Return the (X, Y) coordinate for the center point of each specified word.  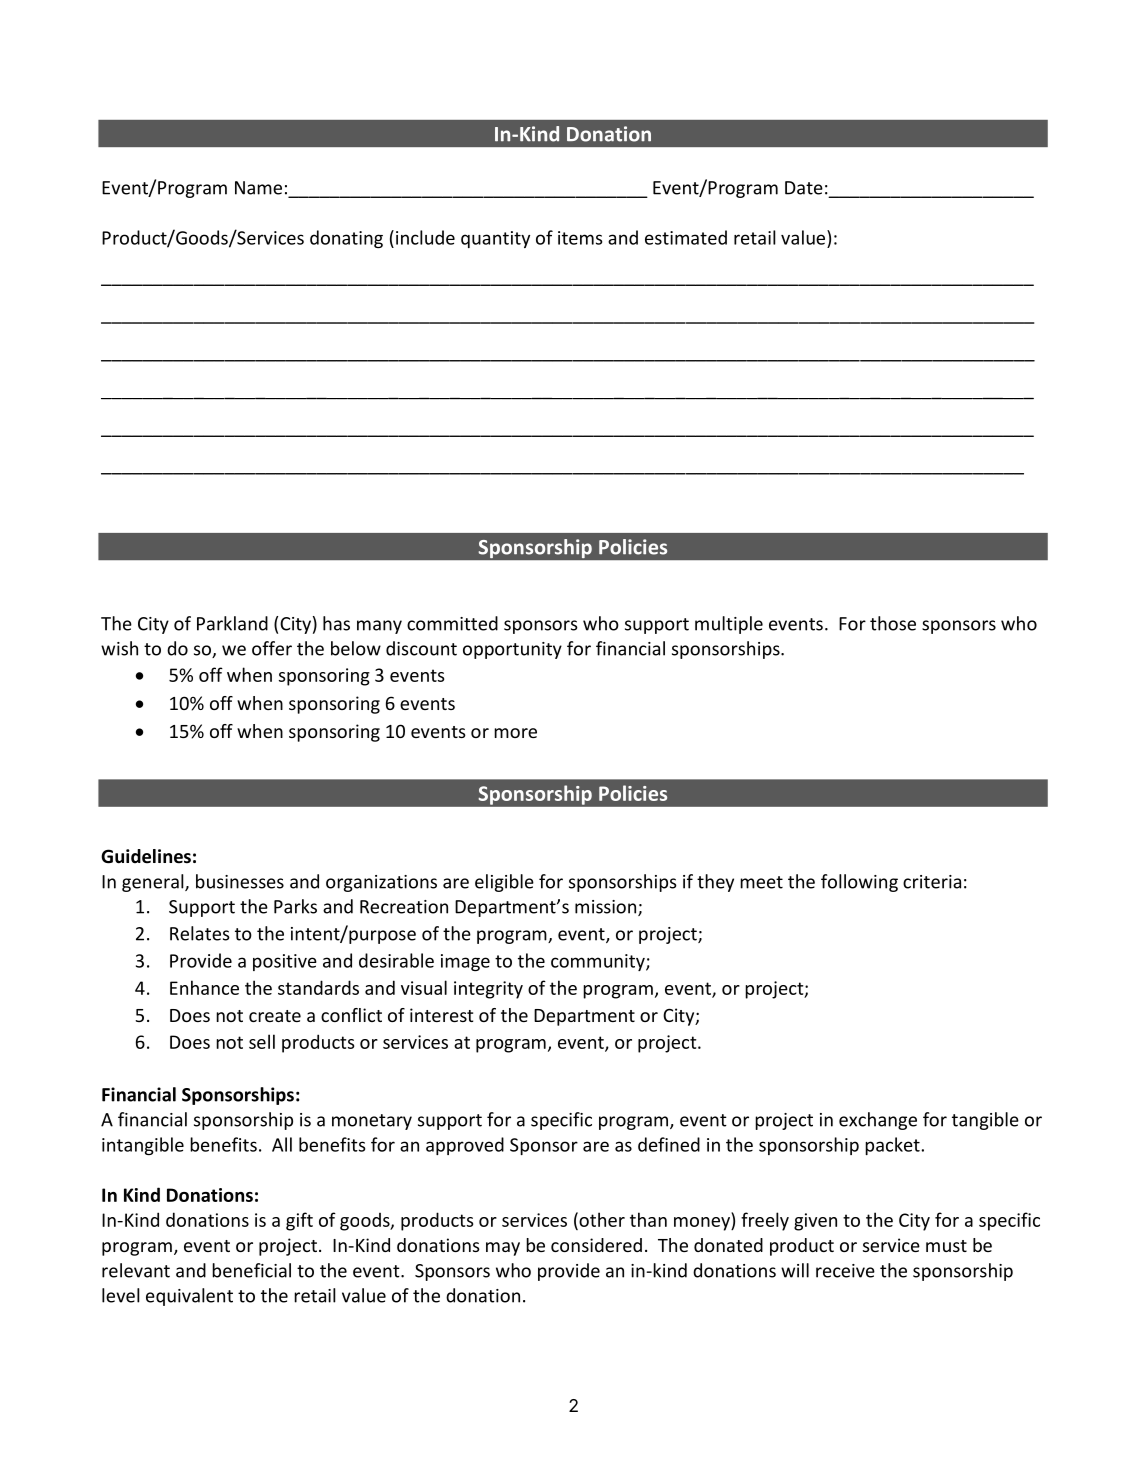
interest (441, 1015)
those (893, 623)
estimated (686, 237)
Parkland (232, 623)
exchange (878, 1121)
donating (346, 239)
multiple (729, 625)
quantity (495, 239)
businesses (240, 881)
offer (272, 648)
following (859, 883)
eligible (504, 883)
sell (262, 1041)
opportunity (512, 650)
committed (452, 623)
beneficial (251, 1270)
